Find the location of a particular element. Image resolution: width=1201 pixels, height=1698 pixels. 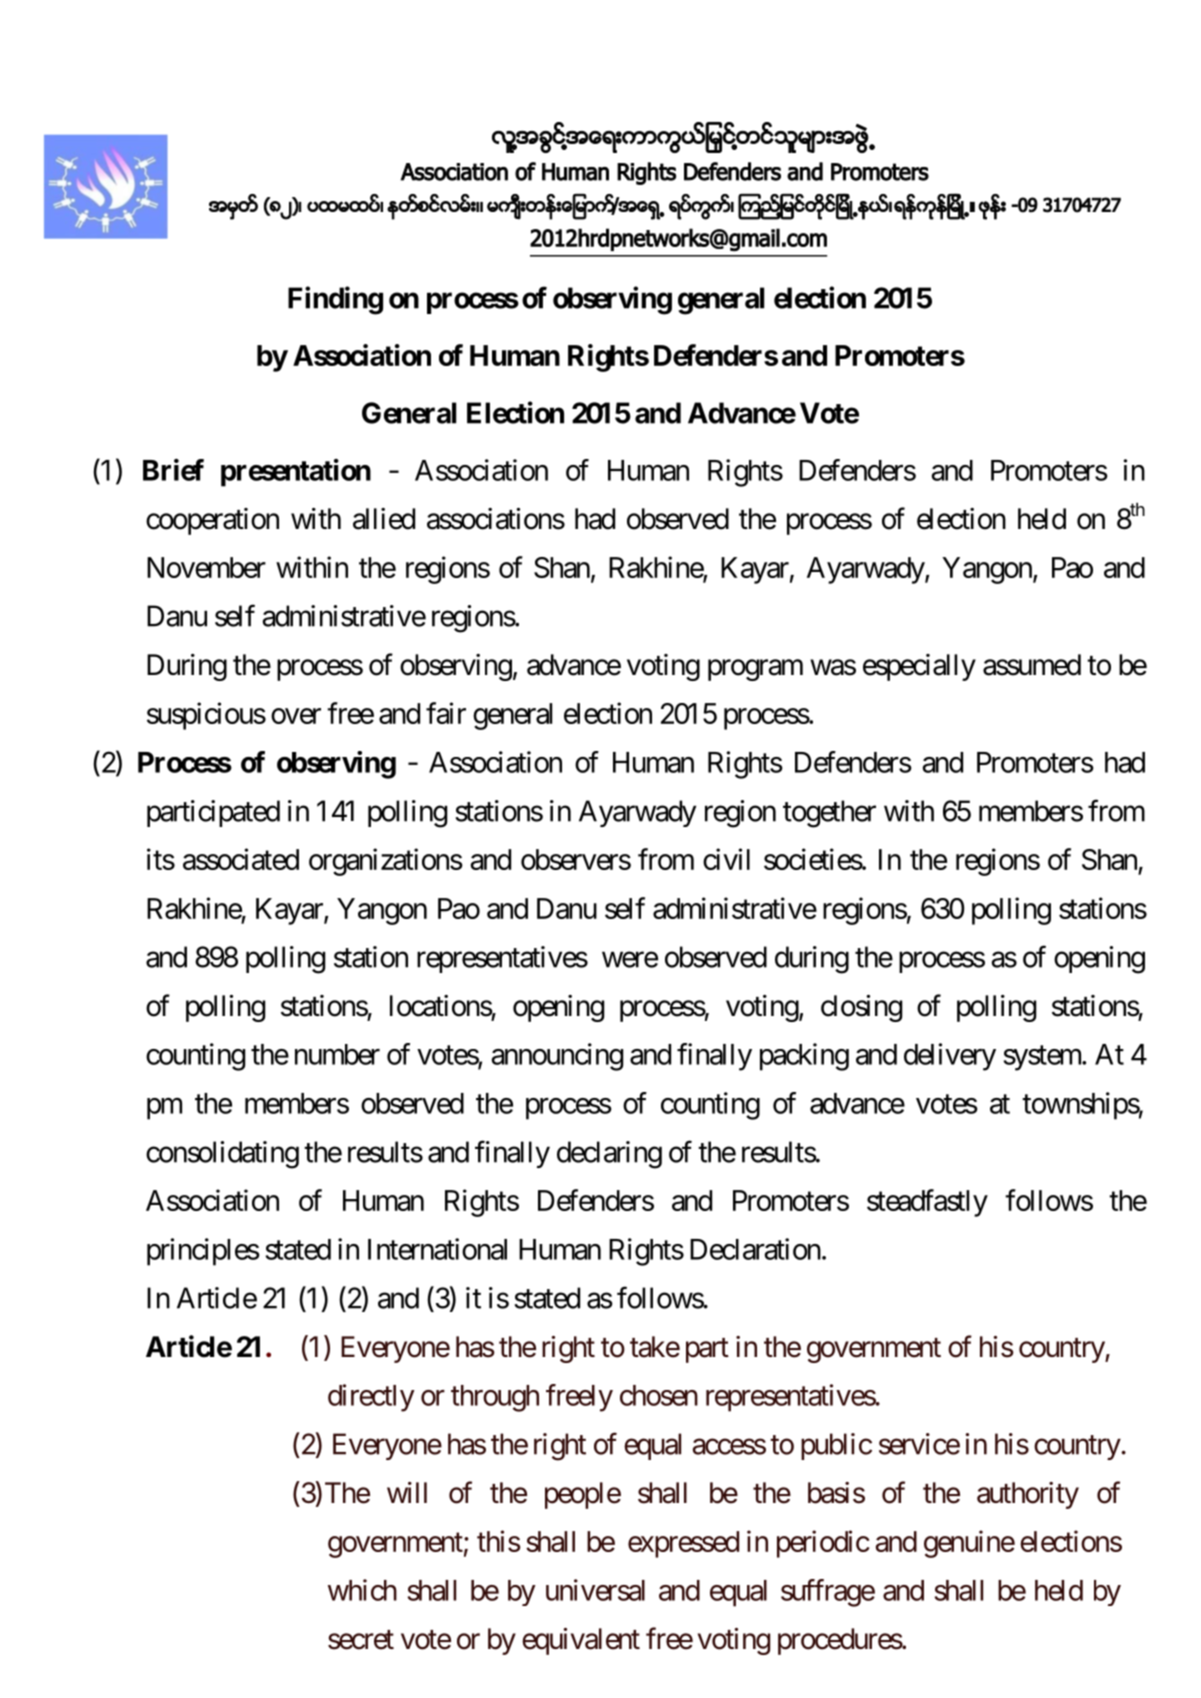

especially is located at coordinates (919, 667).
